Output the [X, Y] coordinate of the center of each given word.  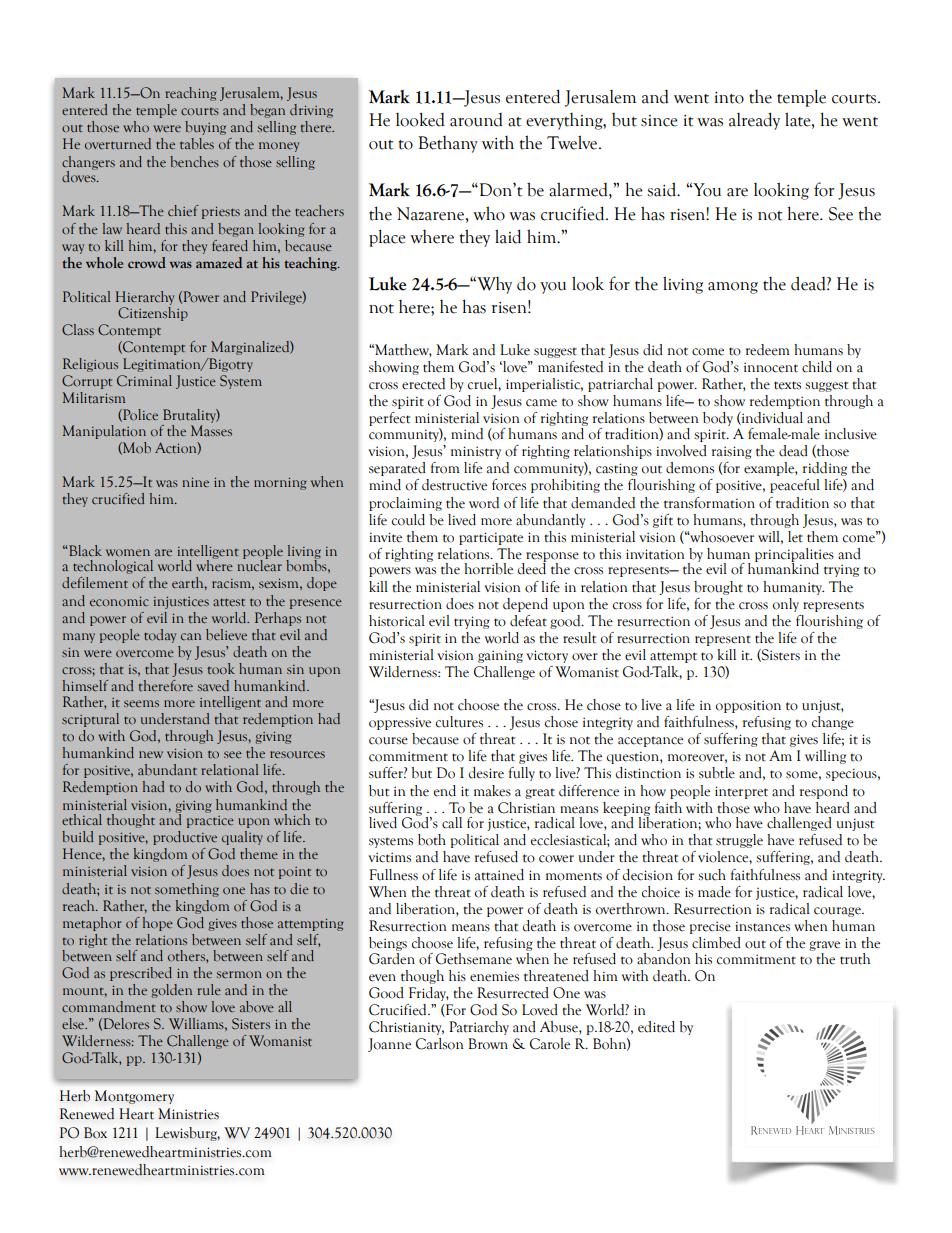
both [432, 840]
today [160, 636]
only [786, 605]
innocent [771, 367]
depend [525, 605]
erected [423, 384]
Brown [488, 1044]
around [476, 120]
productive [185, 838]
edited [656, 1027]
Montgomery [134, 1097]
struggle [739, 841]
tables [197, 143]
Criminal [144, 381]
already [754, 121]
